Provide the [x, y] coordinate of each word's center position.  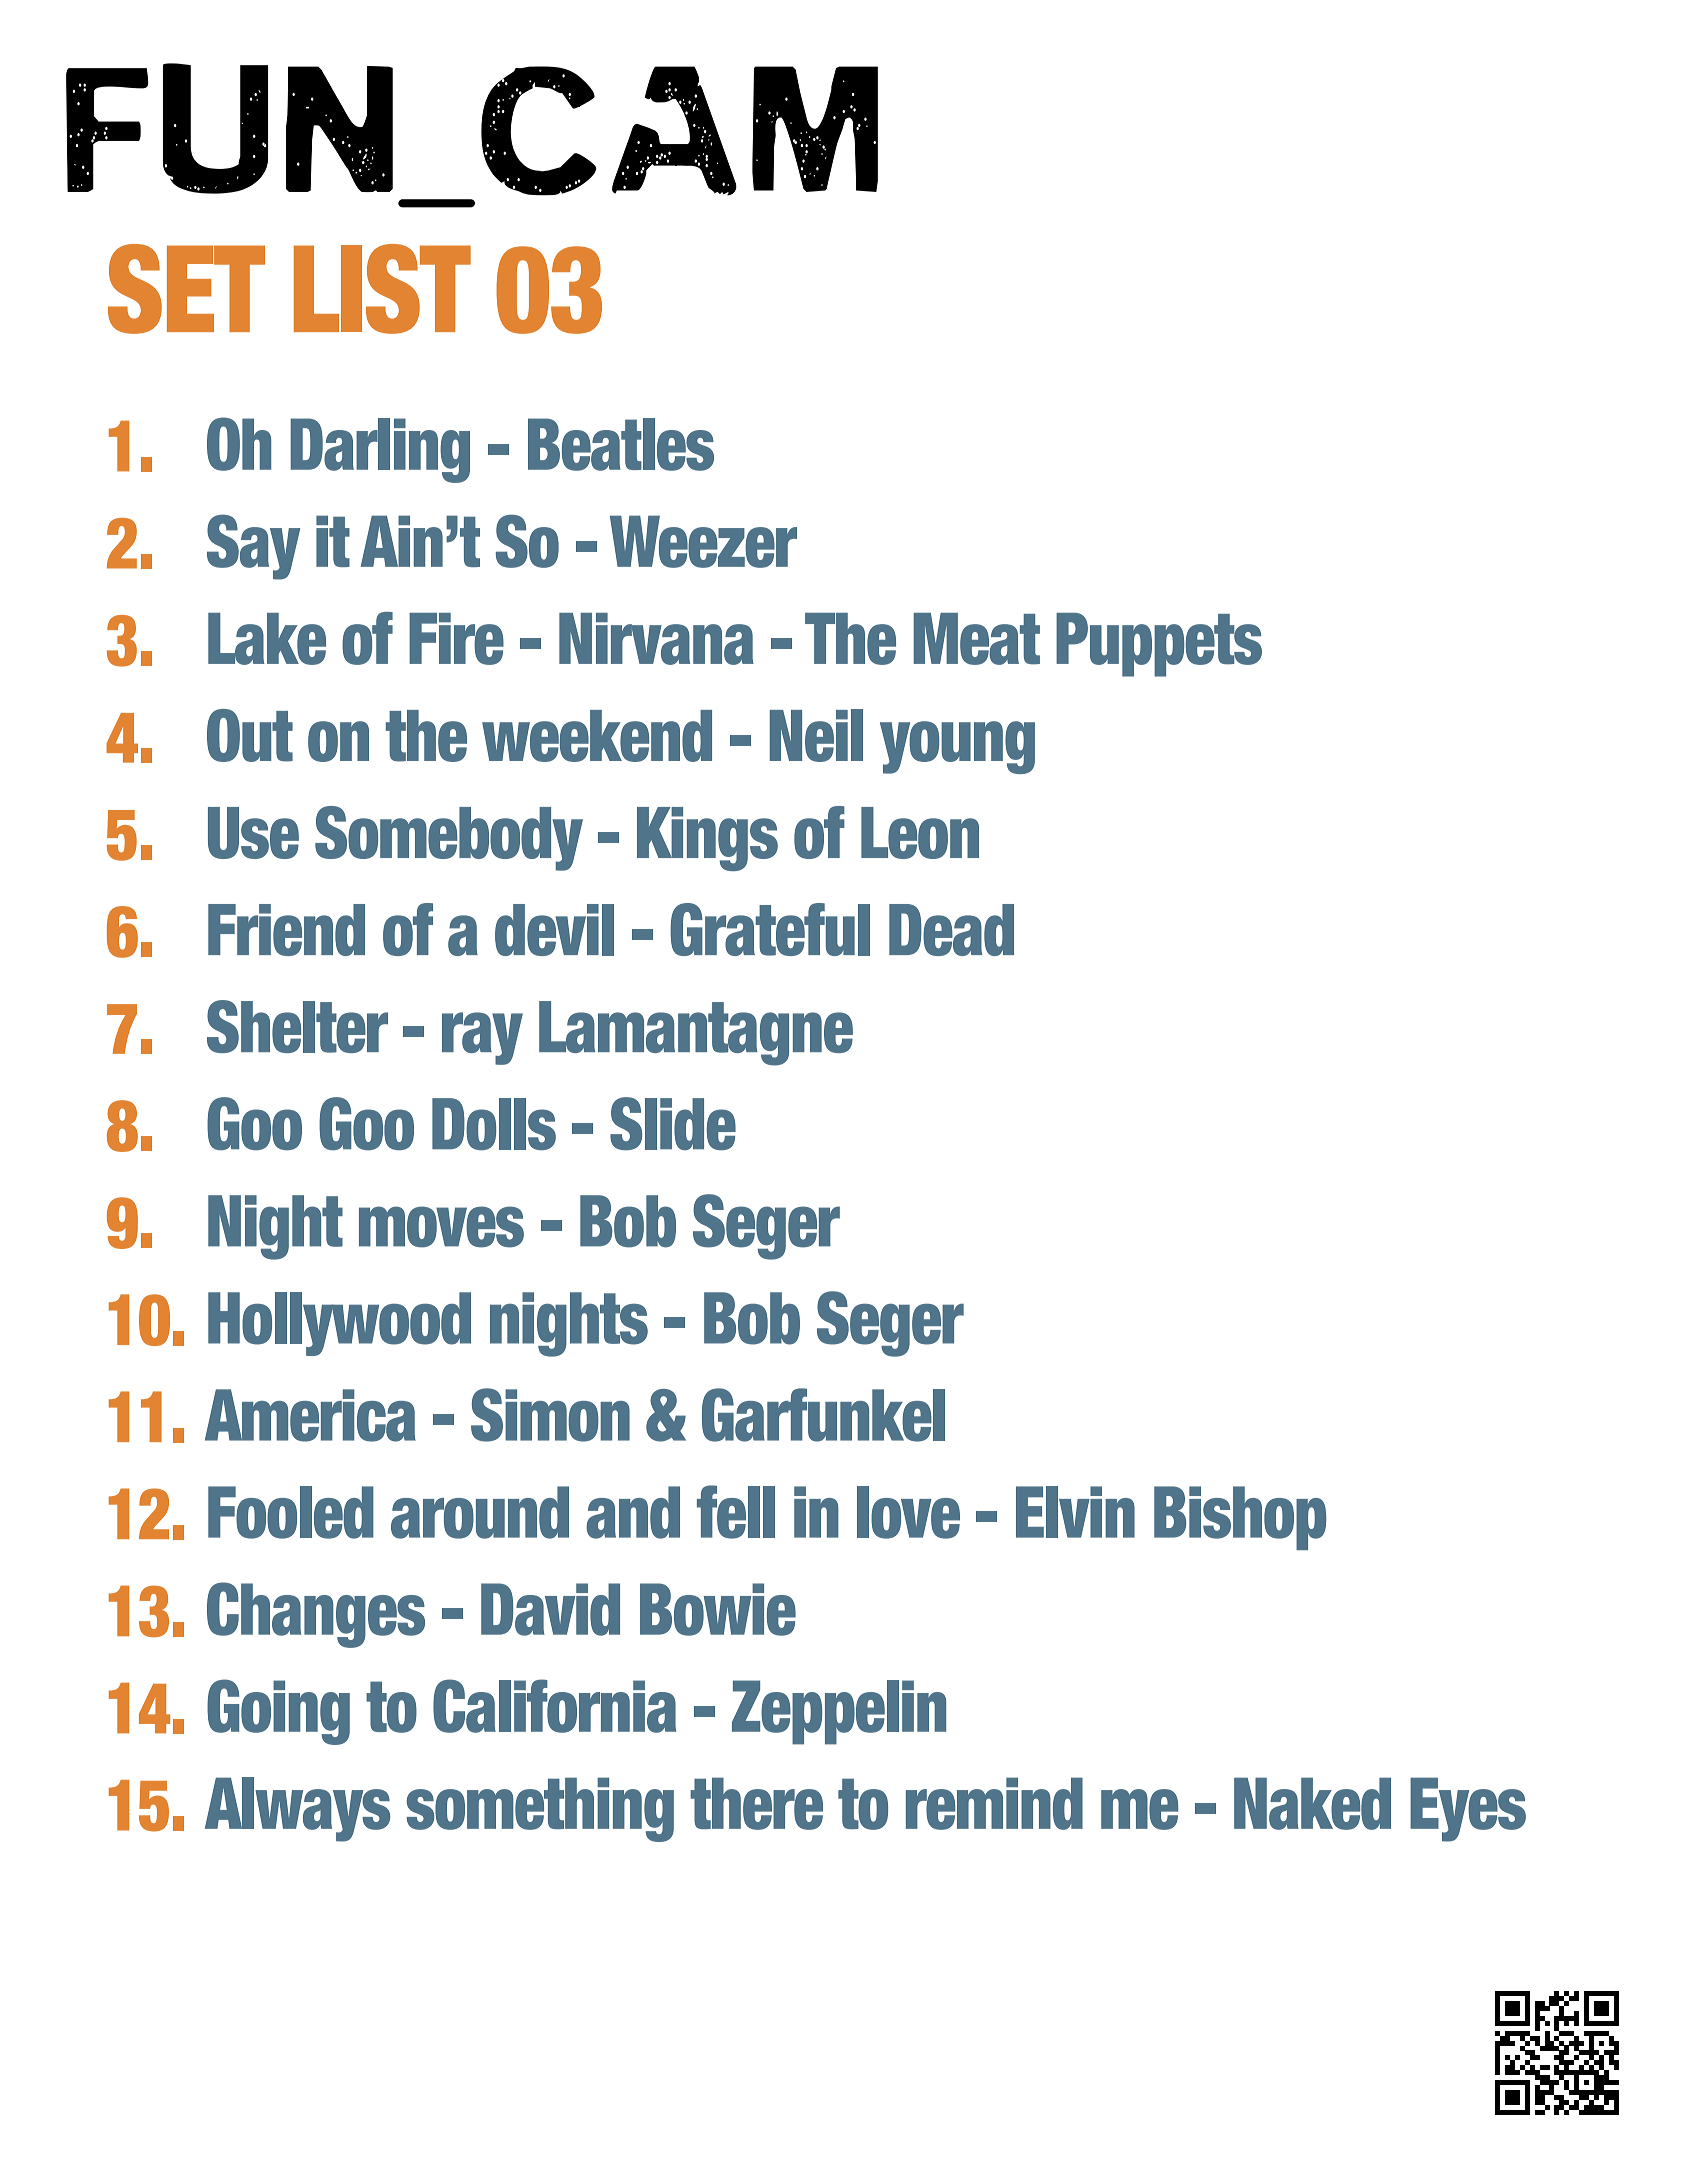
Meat [977, 639]
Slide [673, 1123]
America [310, 1415]
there [756, 1803]
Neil [816, 735]
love [908, 1512]
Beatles [621, 444]
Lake [267, 639]
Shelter [297, 1026]
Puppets [1159, 645]
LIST [382, 289]
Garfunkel [823, 1415]
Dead [951, 930]
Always [297, 1809]
